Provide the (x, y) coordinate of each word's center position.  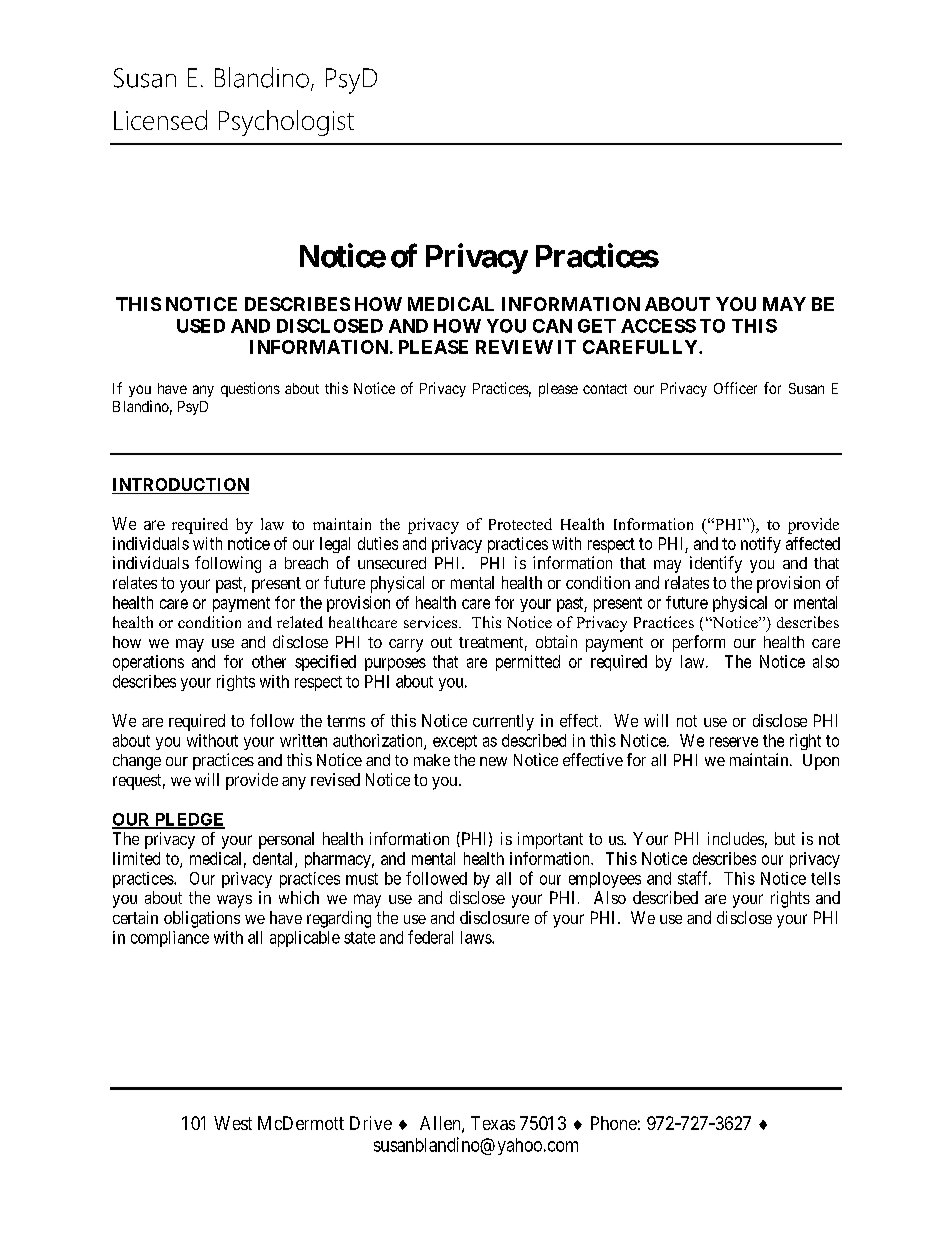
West (233, 1123)
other (269, 661)
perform (699, 643)
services (432, 622)
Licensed (160, 120)
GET (597, 326)
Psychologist (286, 123)
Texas (493, 1123)
